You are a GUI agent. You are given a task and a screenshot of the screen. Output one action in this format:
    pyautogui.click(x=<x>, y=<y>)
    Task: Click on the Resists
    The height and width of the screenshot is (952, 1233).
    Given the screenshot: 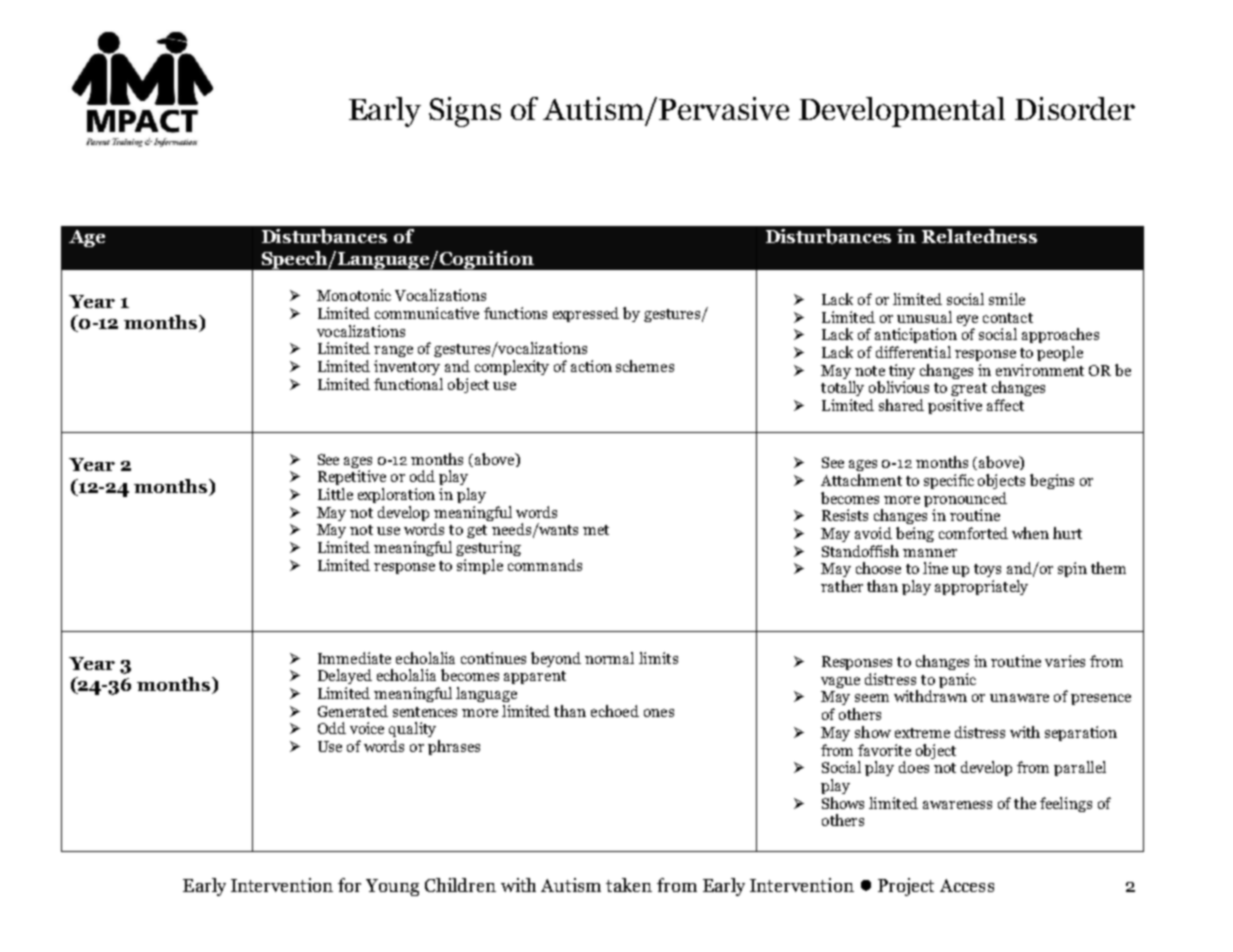 What is the action you would take?
    pyautogui.click(x=845, y=515)
